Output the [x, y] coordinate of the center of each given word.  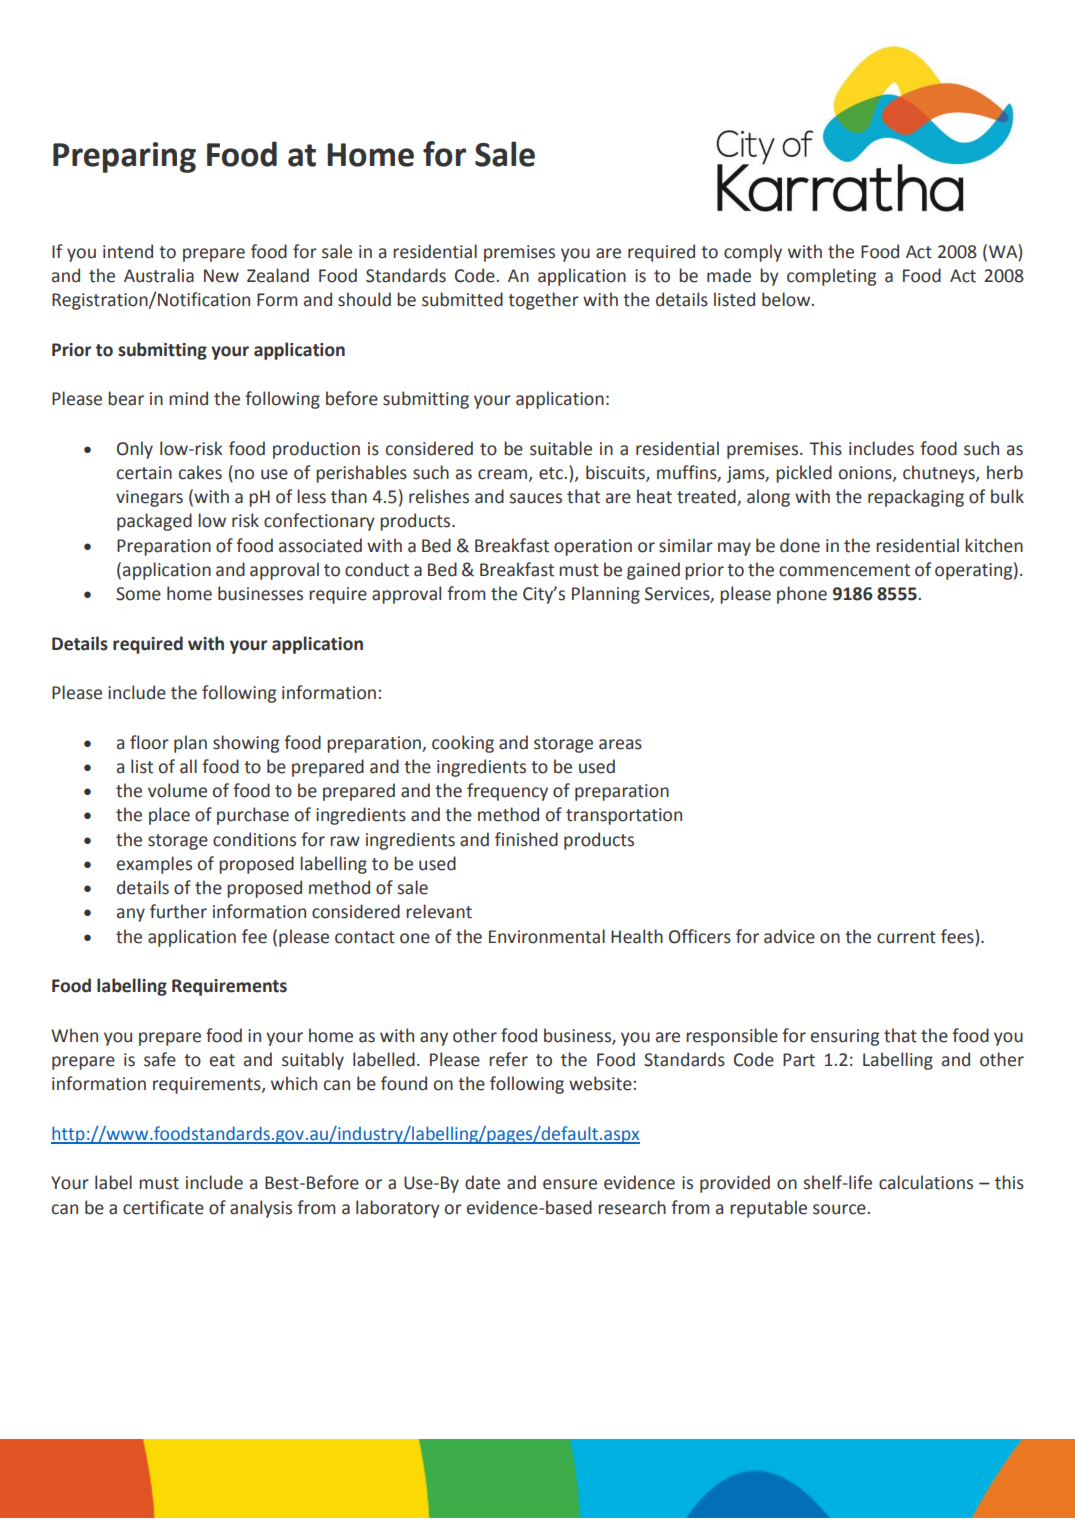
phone [802, 595]
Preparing [124, 157]
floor [149, 742]
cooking [463, 744]
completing [831, 277]
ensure [570, 1184]
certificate [163, 1207]
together [543, 301]
